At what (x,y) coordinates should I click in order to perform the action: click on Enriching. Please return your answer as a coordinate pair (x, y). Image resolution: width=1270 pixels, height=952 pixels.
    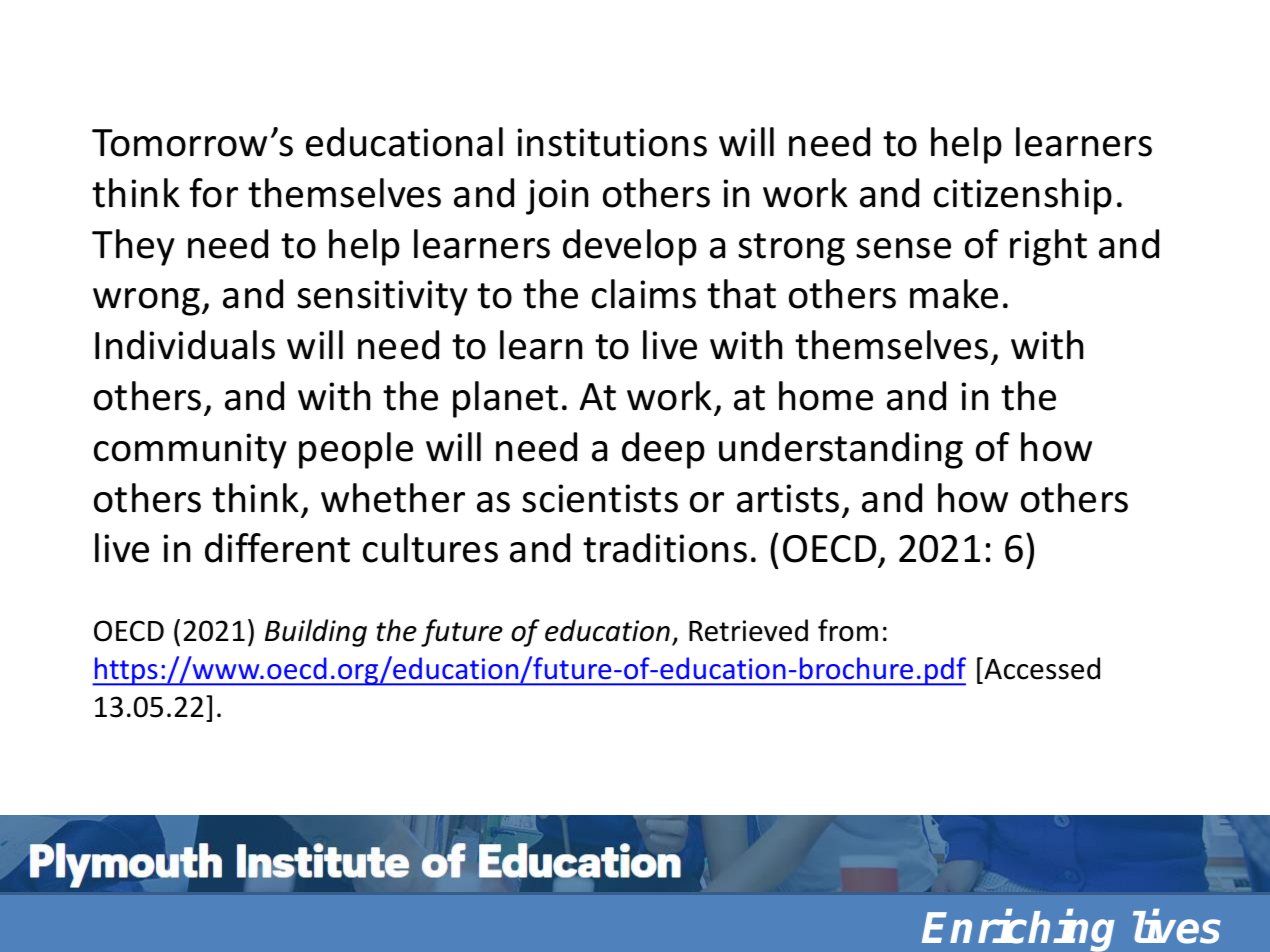
    Looking at the image, I should click on (1018, 931).
